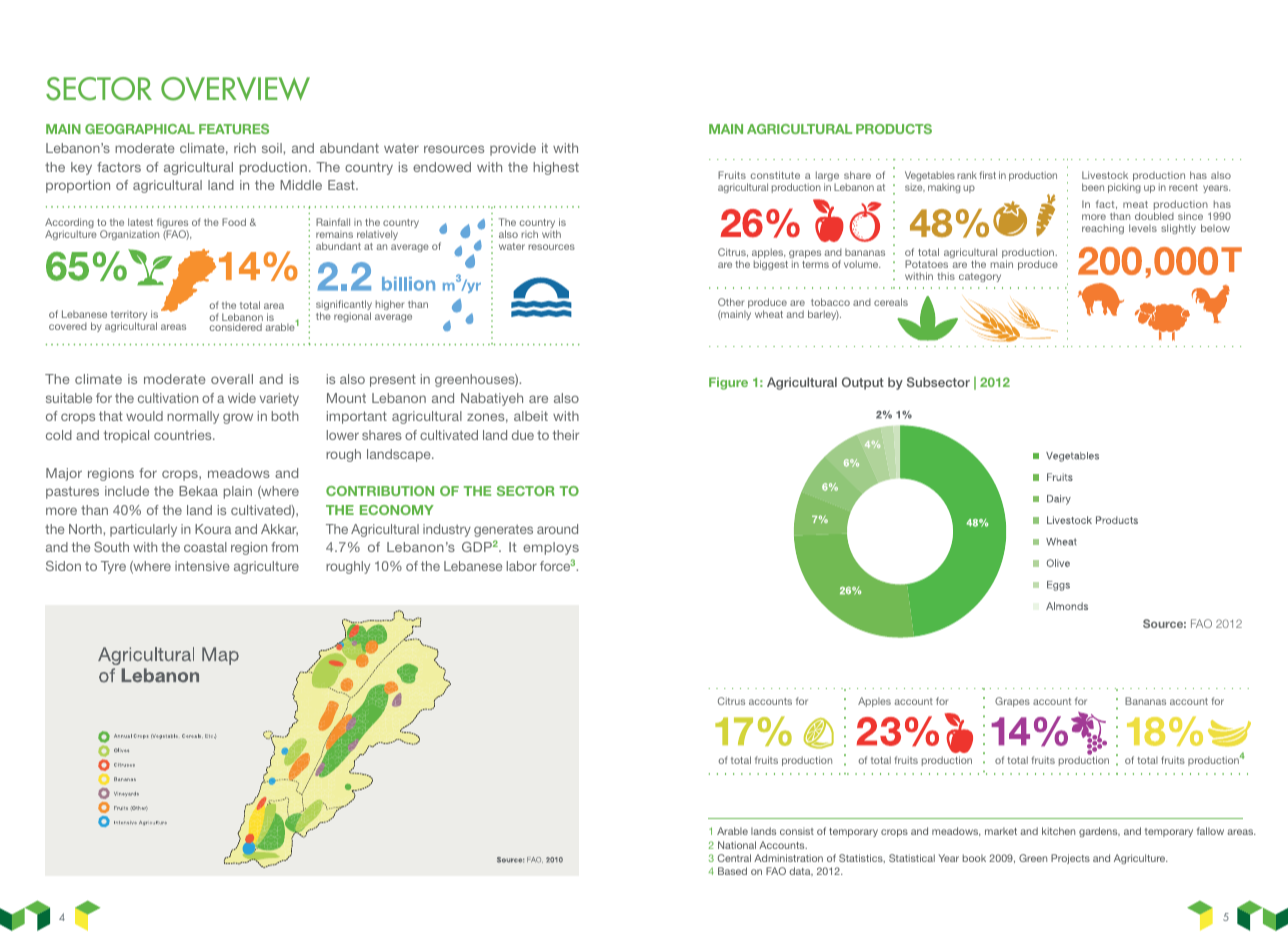  Describe the element at coordinates (863, 383) in the page. I see `Output` at that location.
